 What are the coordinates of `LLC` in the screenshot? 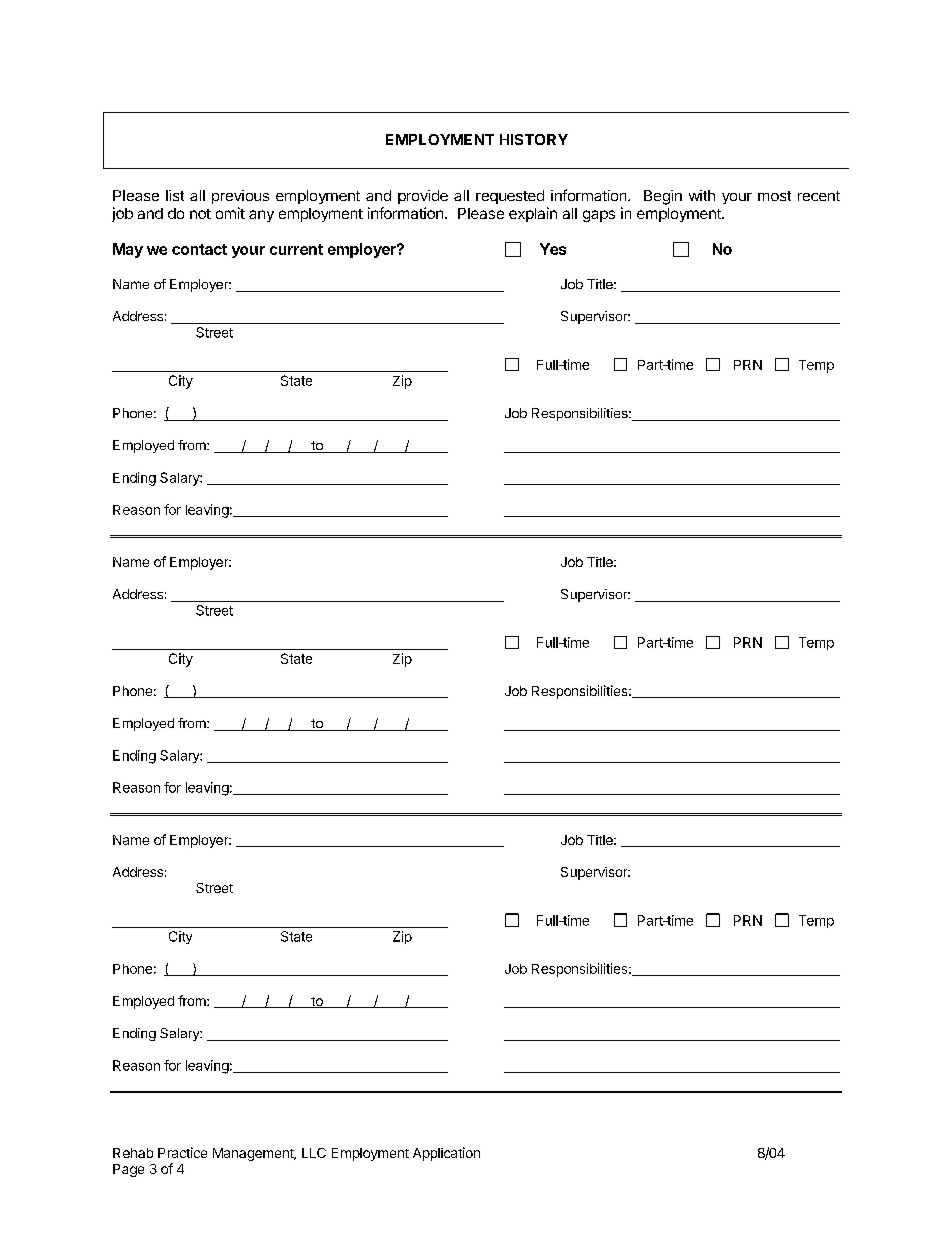 It's located at (314, 1153).
